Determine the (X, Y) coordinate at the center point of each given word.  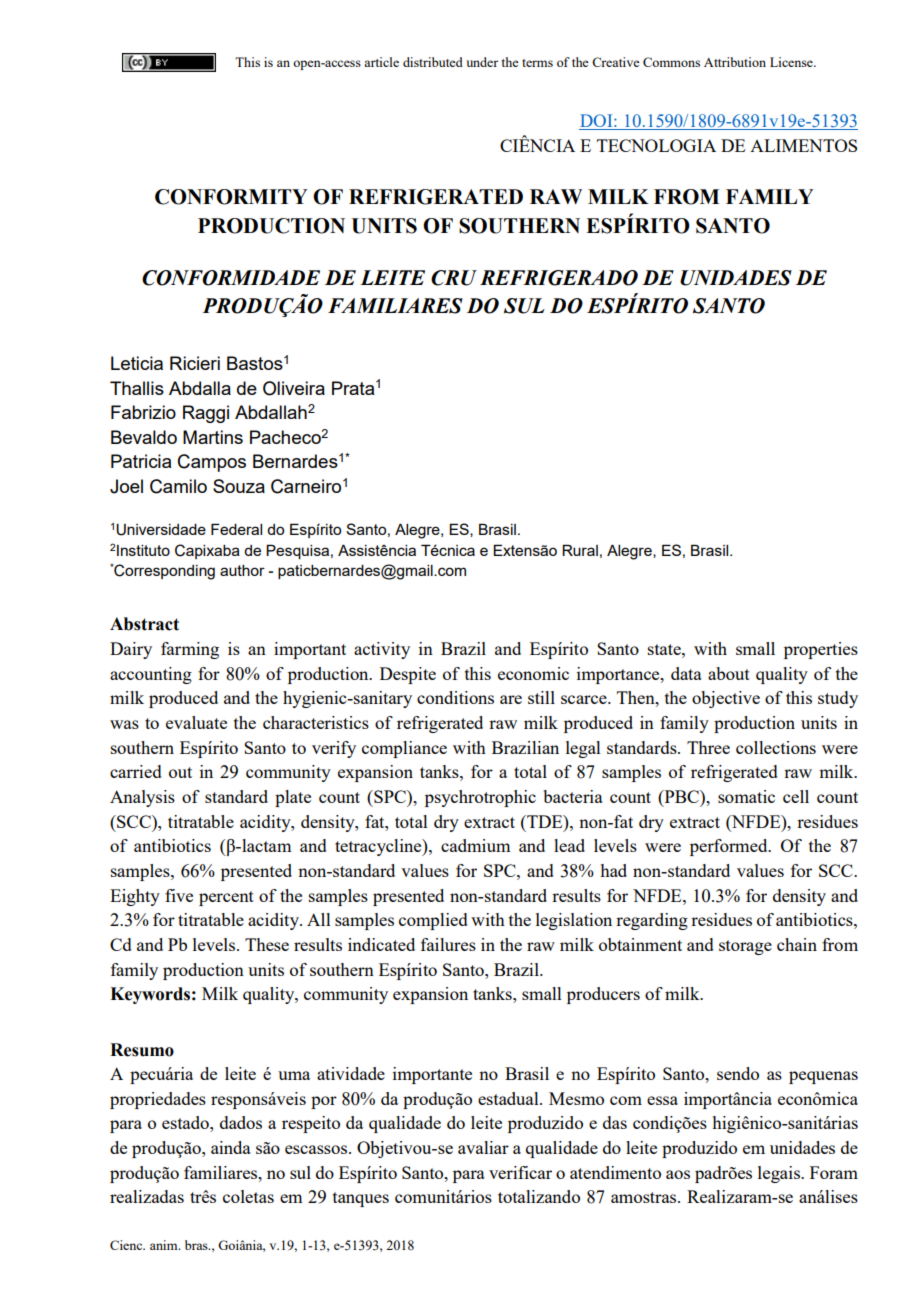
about (729, 673)
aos (678, 1174)
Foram (834, 1172)
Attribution (735, 62)
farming (190, 650)
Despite (408, 675)
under (482, 62)
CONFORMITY (231, 197)
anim (165, 1245)
